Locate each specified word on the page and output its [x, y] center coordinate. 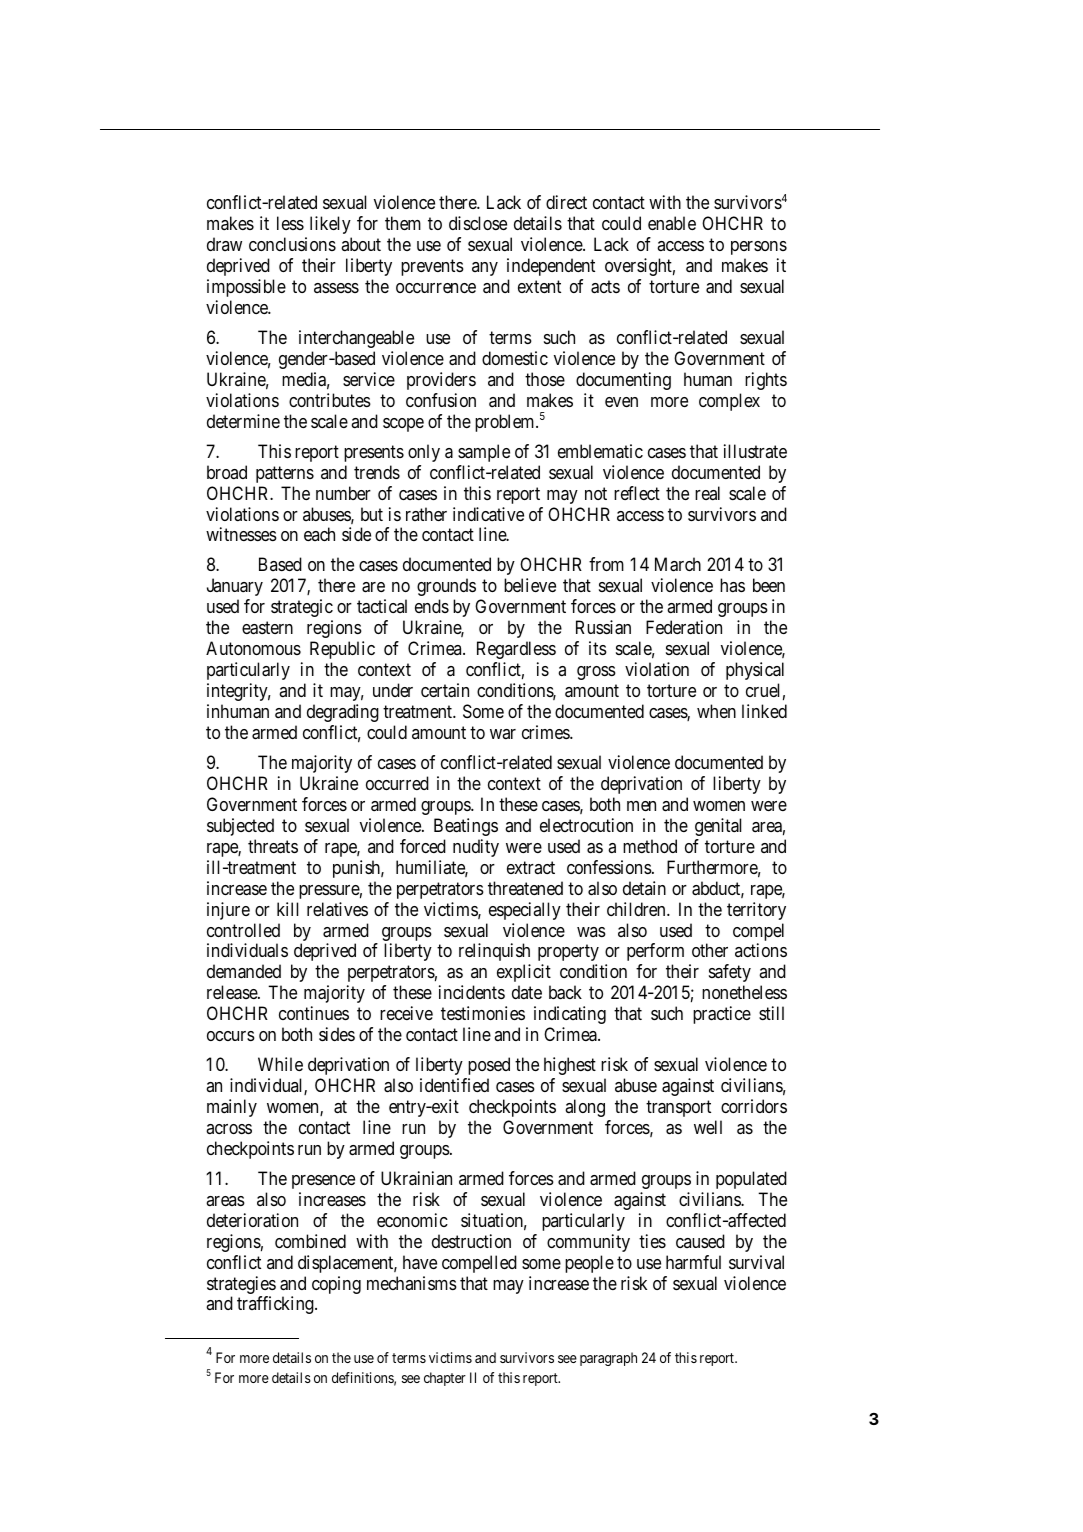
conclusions [292, 244]
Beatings [466, 827]
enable [672, 223]
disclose [478, 223]
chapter [445, 1379]
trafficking [276, 1305]
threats [273, 846]
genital [718, 827]
